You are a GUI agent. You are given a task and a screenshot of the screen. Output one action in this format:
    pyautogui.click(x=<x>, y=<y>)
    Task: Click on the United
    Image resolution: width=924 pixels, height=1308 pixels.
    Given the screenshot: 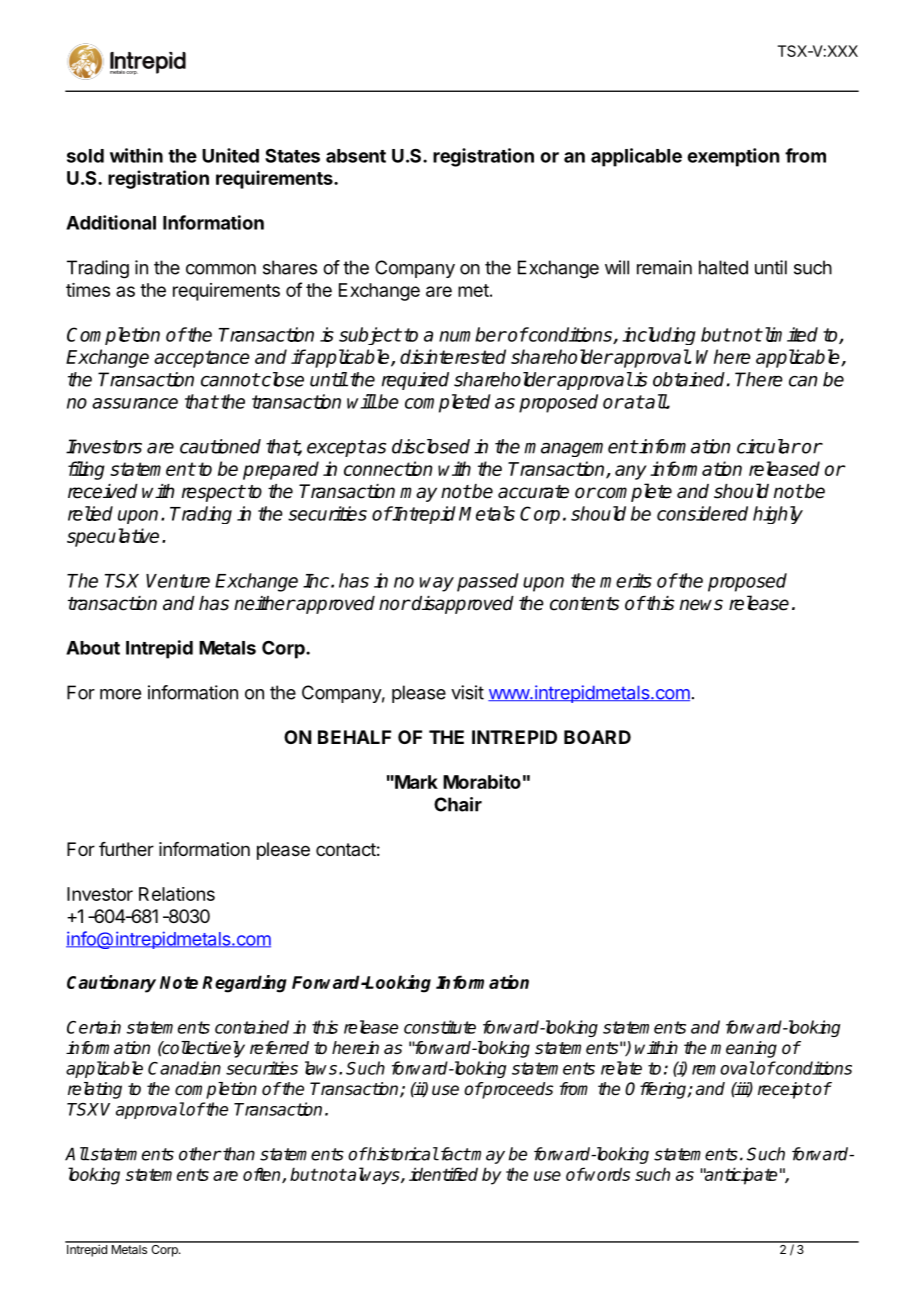 What is the action you would take?
    pyautogui.click(x=230, y=155)
